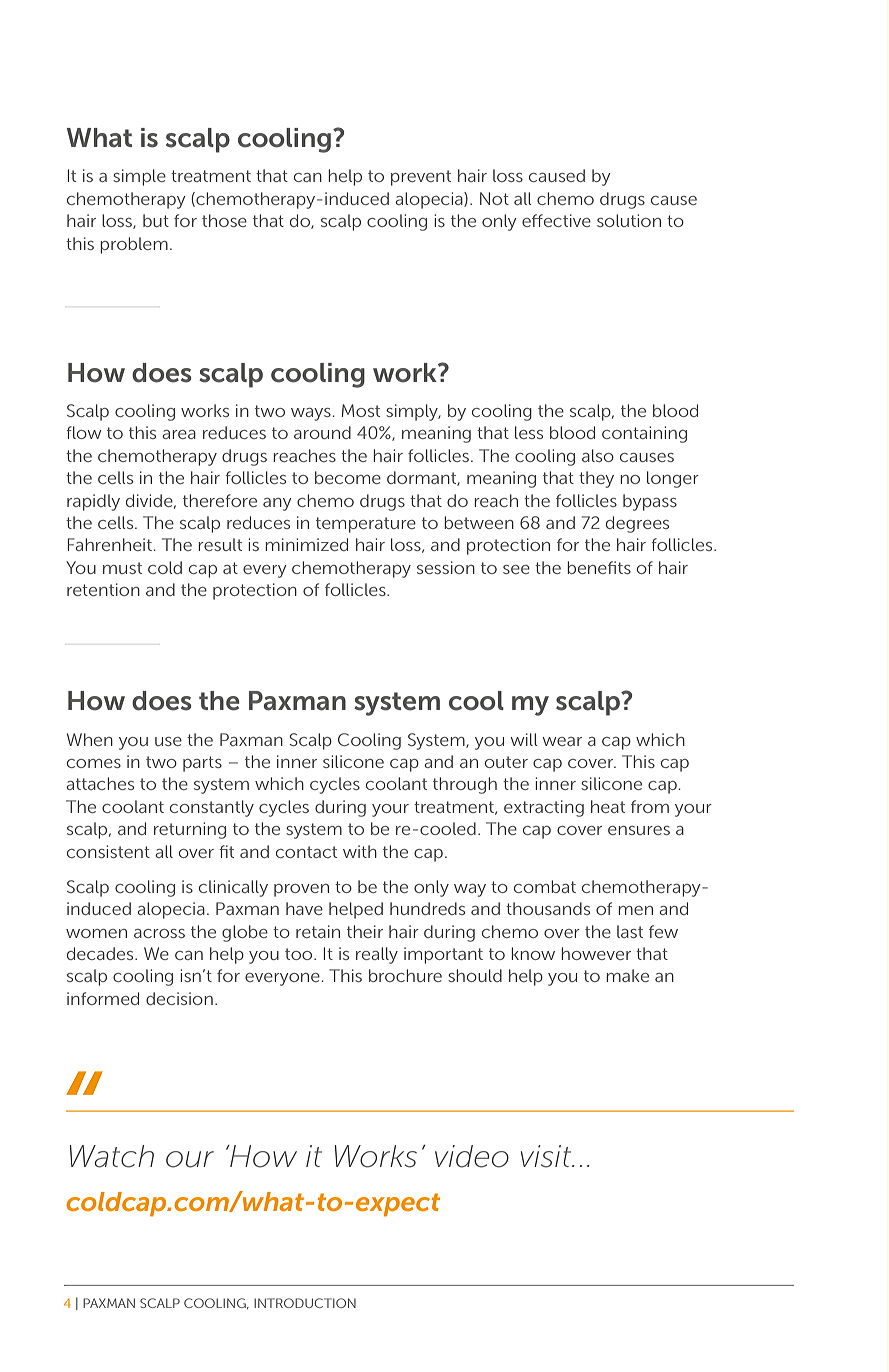 This screenshot has width=889, height=1372. I want to click on prevent, so click(421, 178).
